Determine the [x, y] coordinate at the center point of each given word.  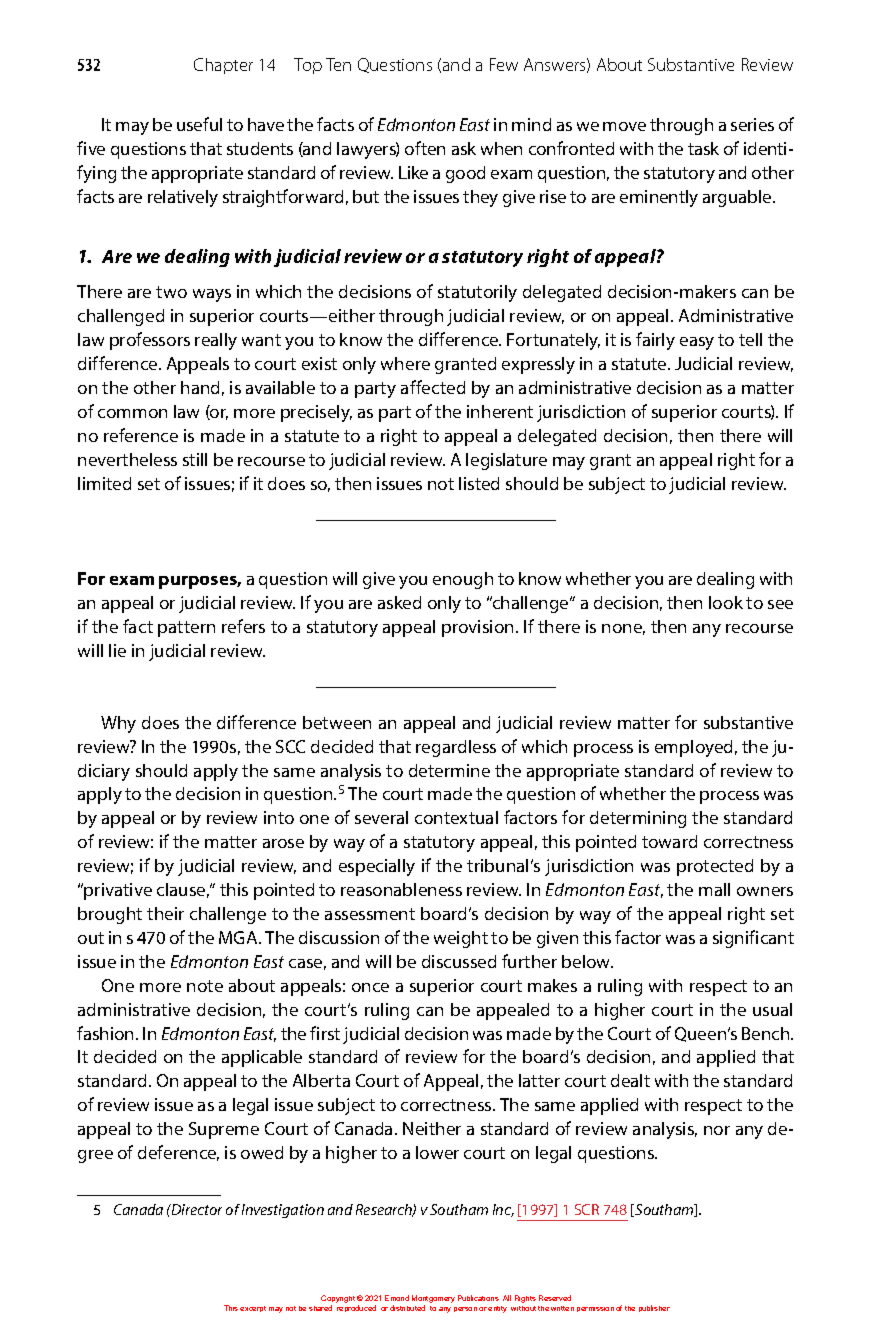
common [132, 413]
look [726, 602]
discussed [459, 961]
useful [199, 124]
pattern [186, 629]
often [425, 148]
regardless [456, 748]
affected [433, 387]
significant [753, 939]
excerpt [253, 1309]
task [703, 148]
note [205, 986]
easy [697, 343]
